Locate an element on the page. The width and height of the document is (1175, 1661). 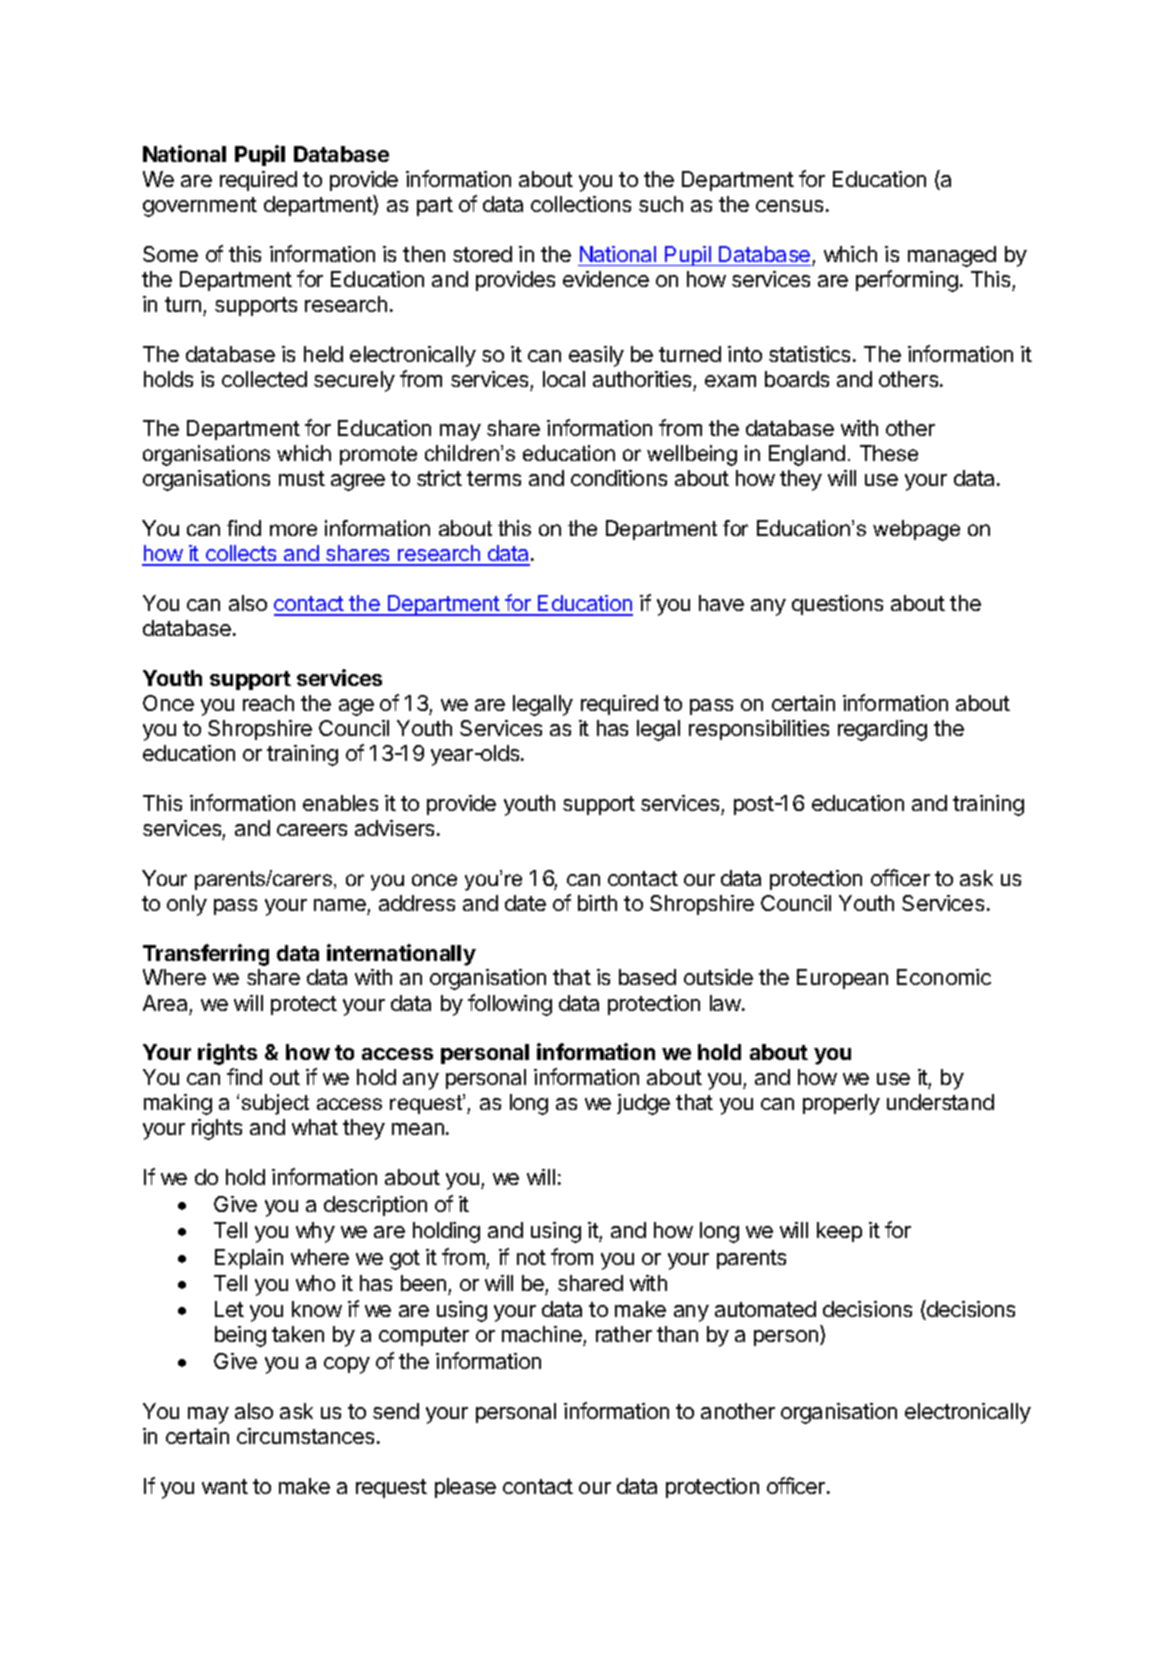
government is located at coordinates (200, 207).
